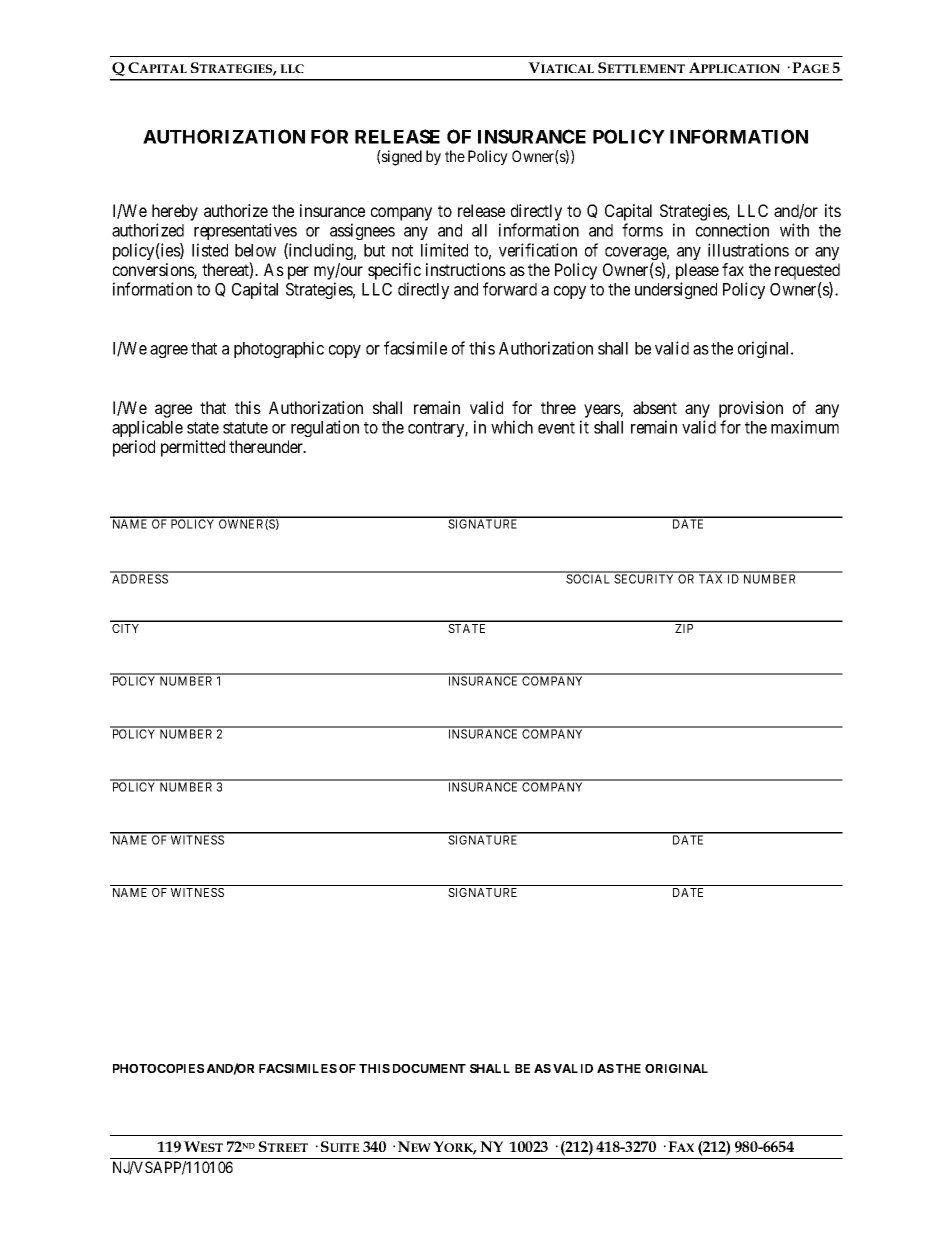 The image size is (952, 1233). I want to click on permitted, so click(193, 448).
